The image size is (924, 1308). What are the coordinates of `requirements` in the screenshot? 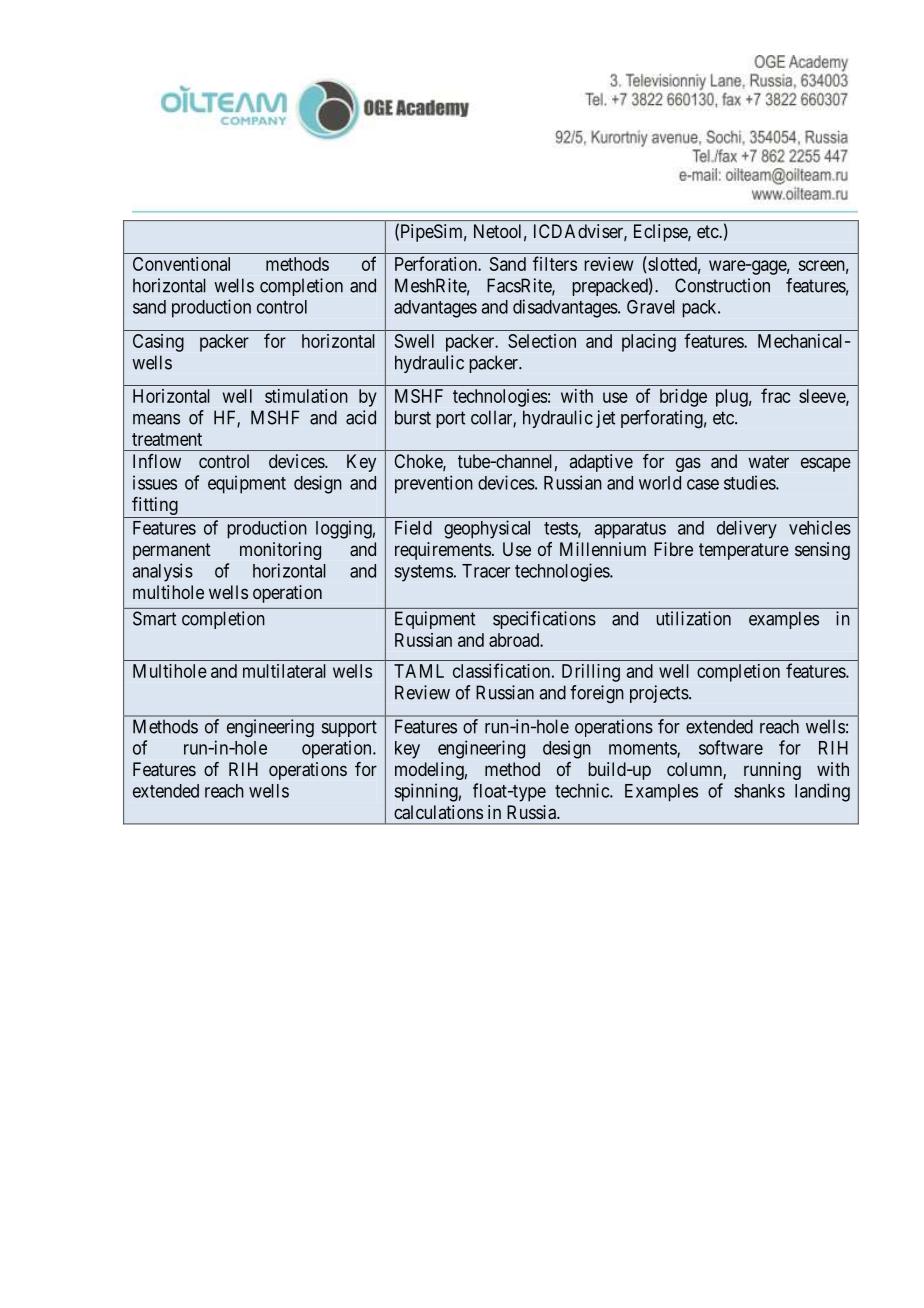 It's located at (443, 551).
